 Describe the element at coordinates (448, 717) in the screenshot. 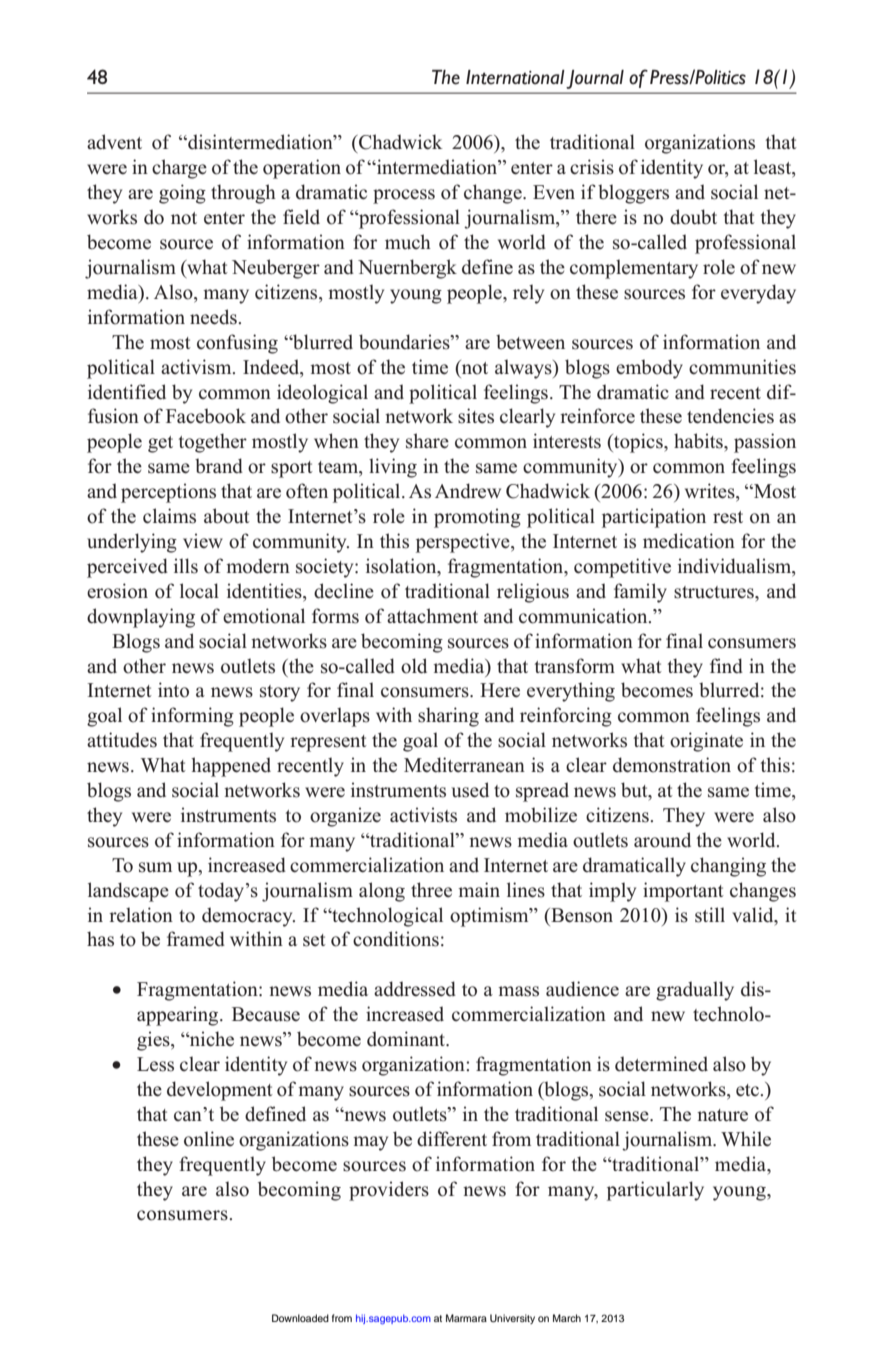

I see `sharing` at that location.
